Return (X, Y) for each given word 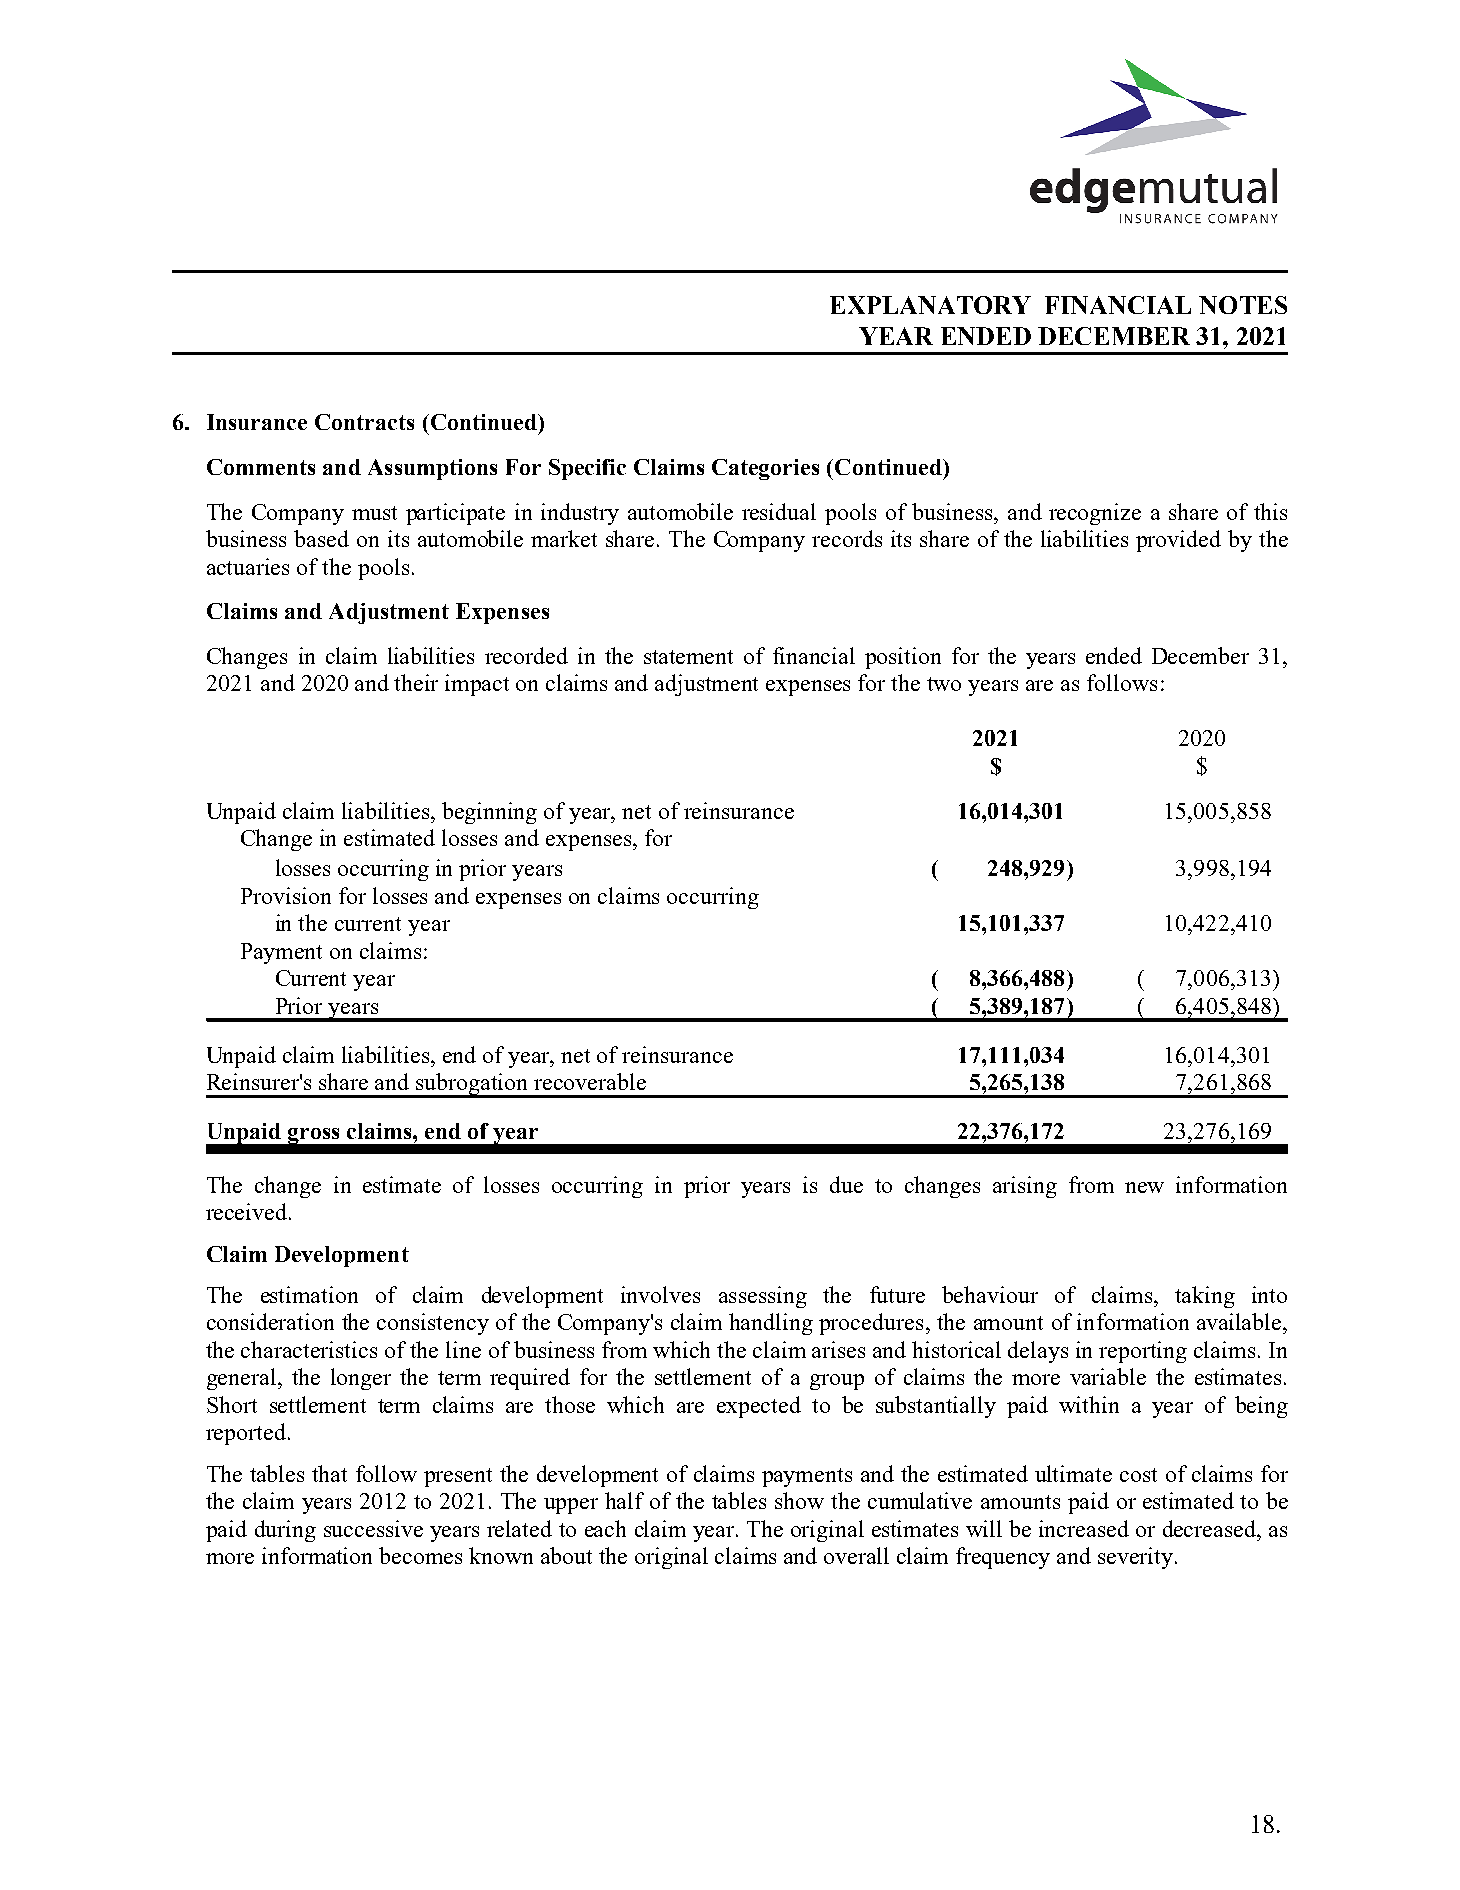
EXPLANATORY (930, 305)
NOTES (1243, 305)
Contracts (364, 422)
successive (373, 1528)
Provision (286, 895)
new (1144, 1187)
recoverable (590, 1081)
